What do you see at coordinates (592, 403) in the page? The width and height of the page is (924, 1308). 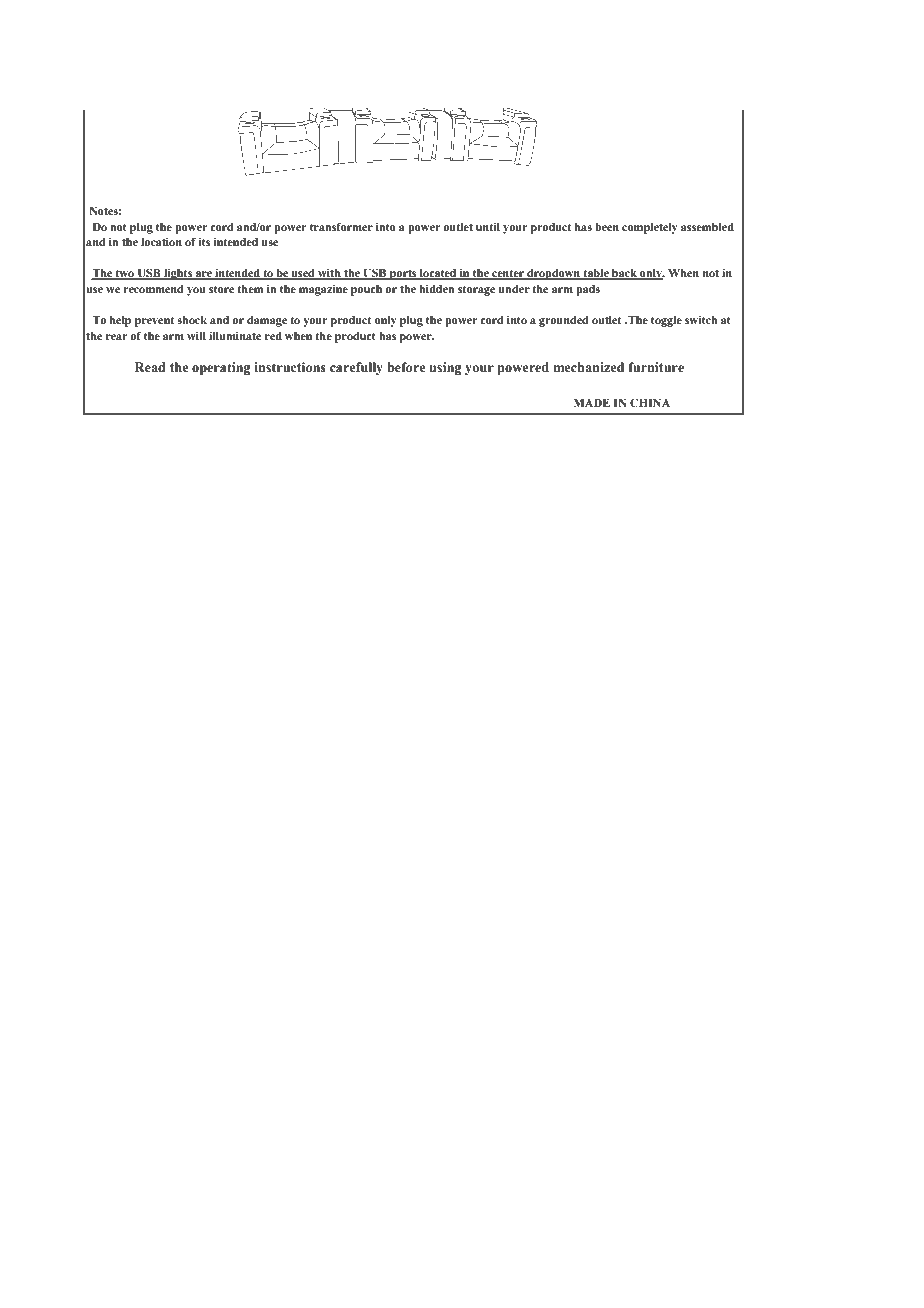 I see `MADE` at bounding box center [592, 403].
